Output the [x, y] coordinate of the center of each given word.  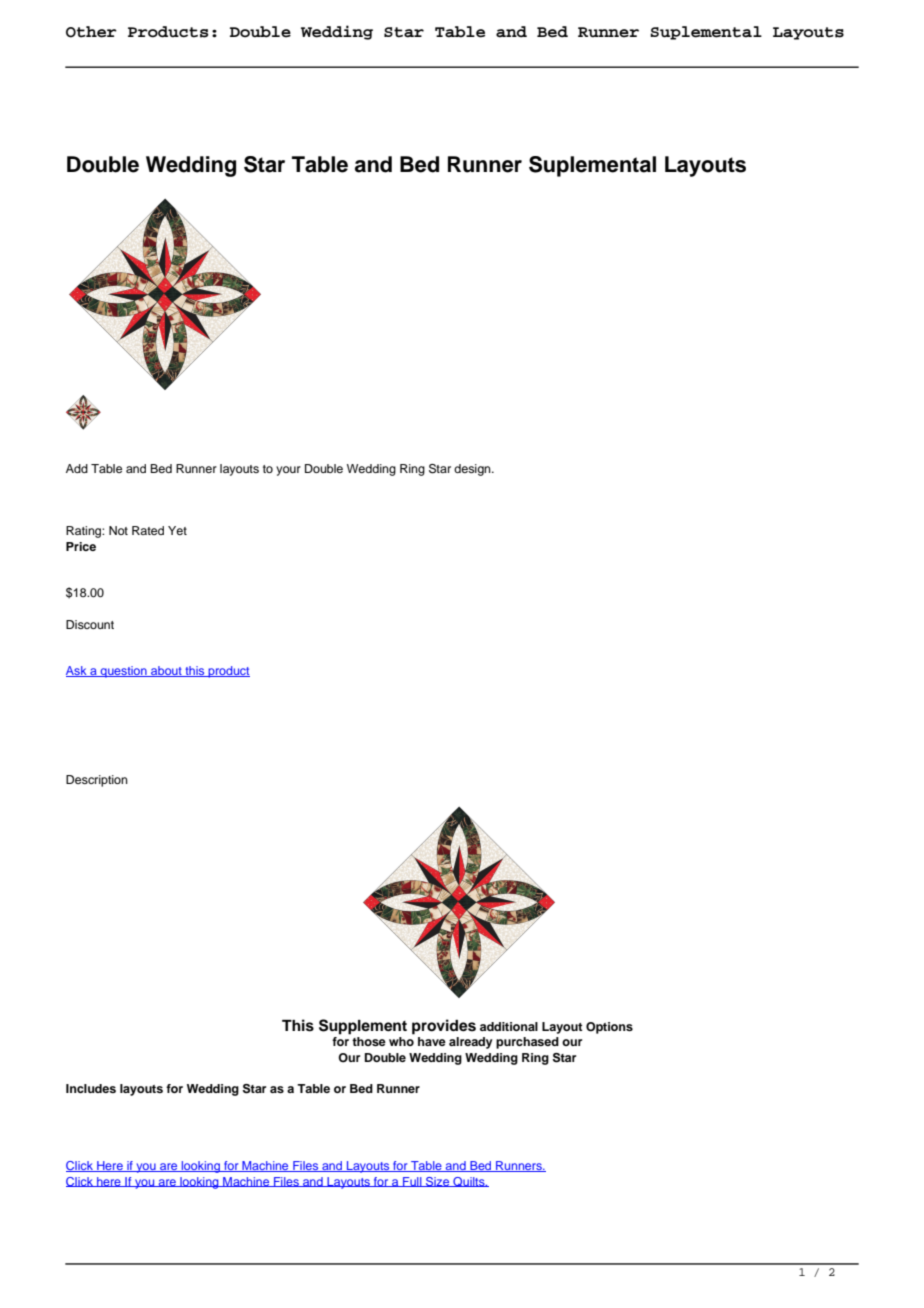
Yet [177, 530]
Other [91, 32]
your [288, 471]
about [166, 671]
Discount [90, 624]
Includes [91, 1088]
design [473, 470]
